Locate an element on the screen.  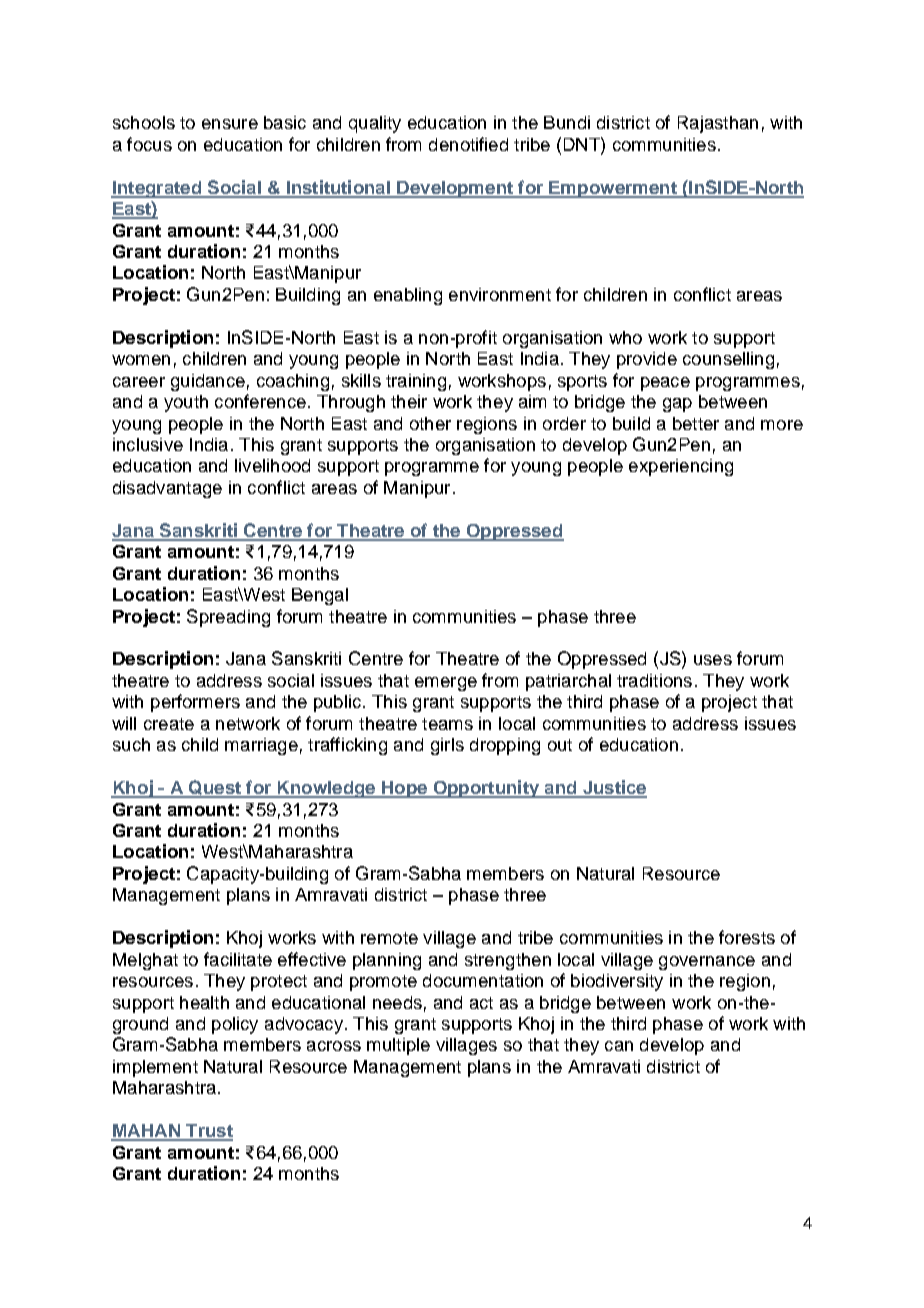
Rajasthan is located at coordinates (718, 124).
